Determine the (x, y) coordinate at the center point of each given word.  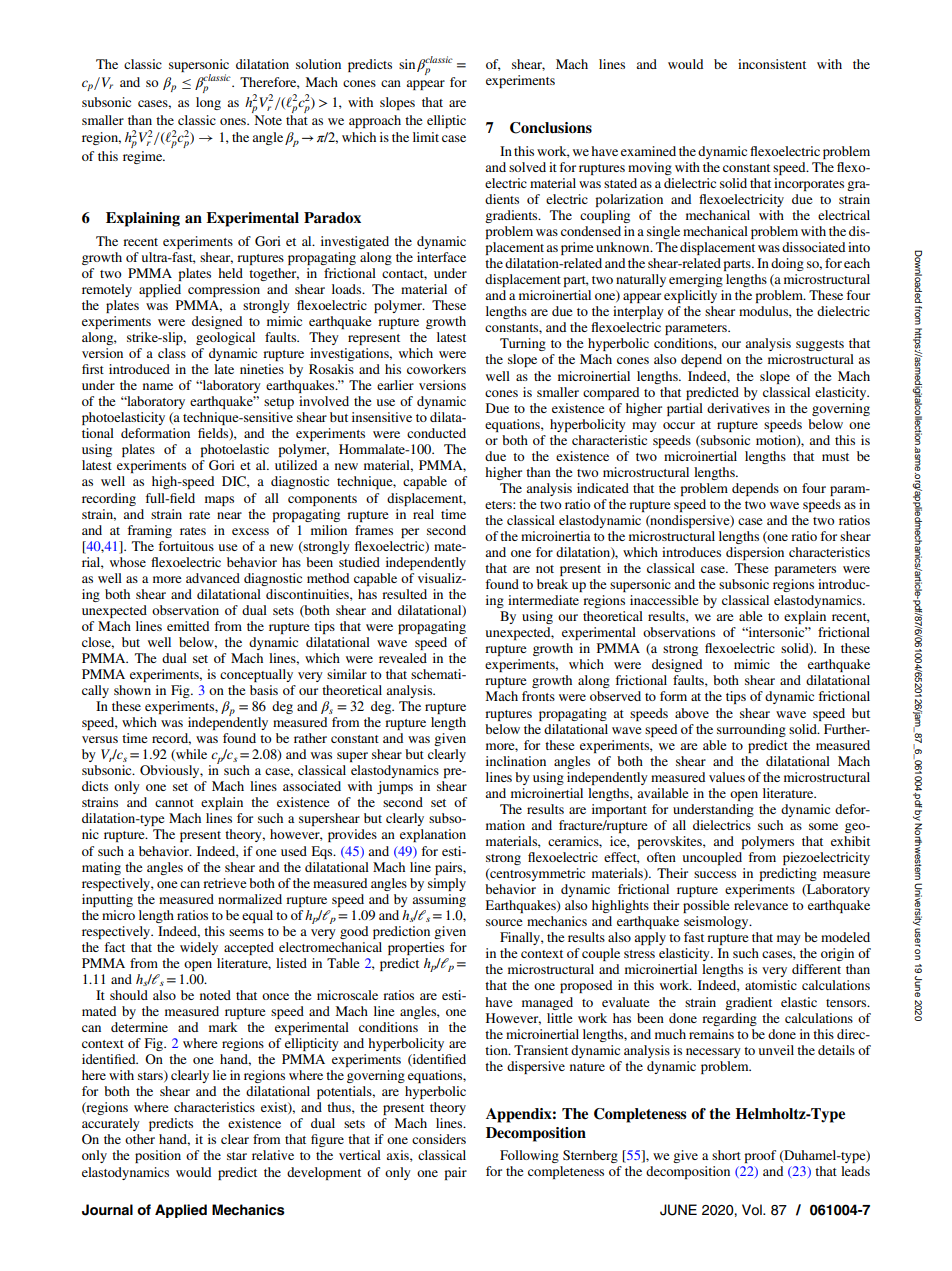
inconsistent (772, 64)
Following (529, 1156)
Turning (523, 344)
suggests (820, 345)
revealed (403, 658)
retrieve (224, 883)
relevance (761, 905)
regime (144, 157)
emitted (188, 626)
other (140, 1139)
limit (426, 137)
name (158, 386)
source (504, 922)
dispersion (755, 553)
